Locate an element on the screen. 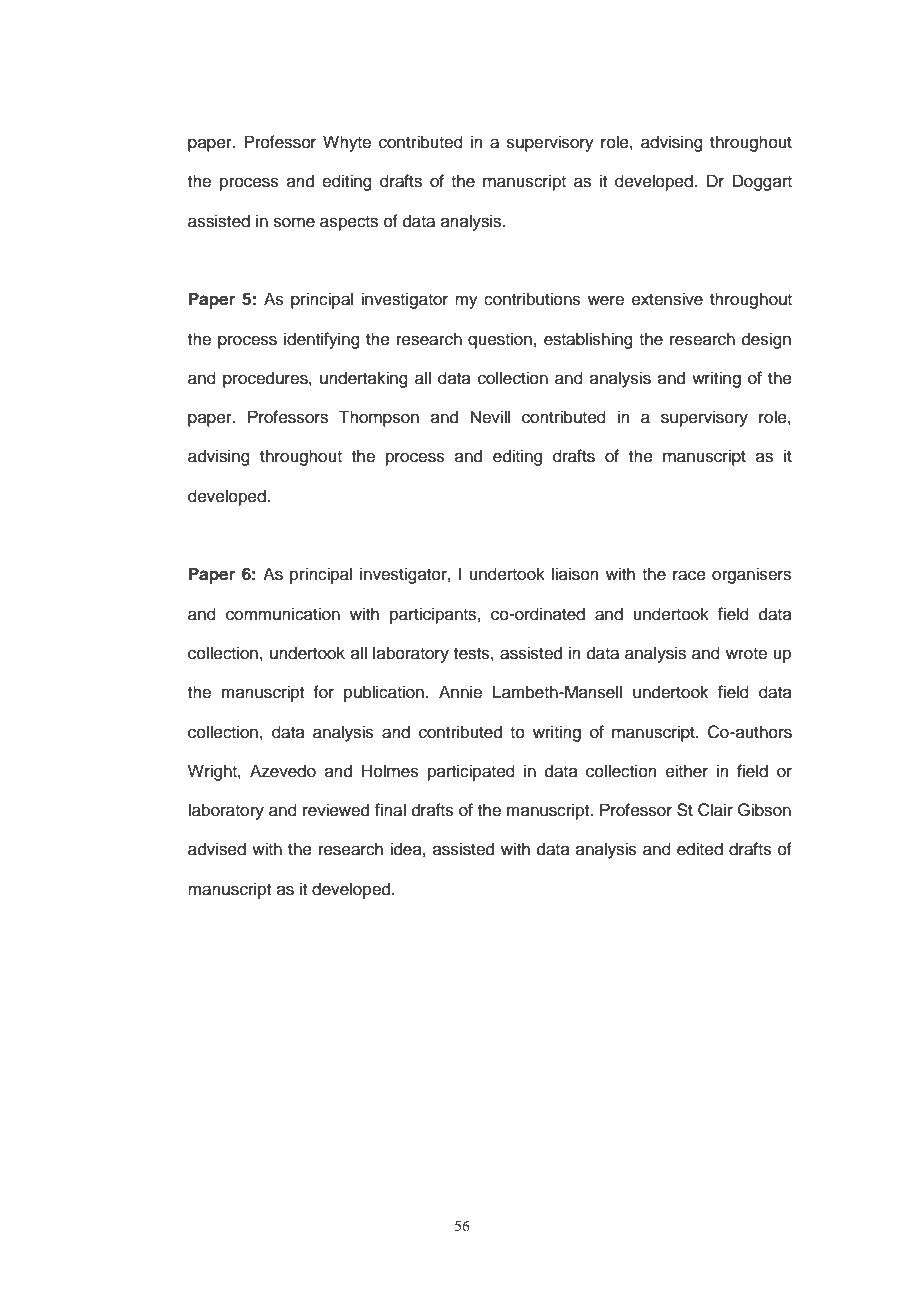 The width and height of the screenshot is (924, 1308). participated is located at coordinates (471, 772).
